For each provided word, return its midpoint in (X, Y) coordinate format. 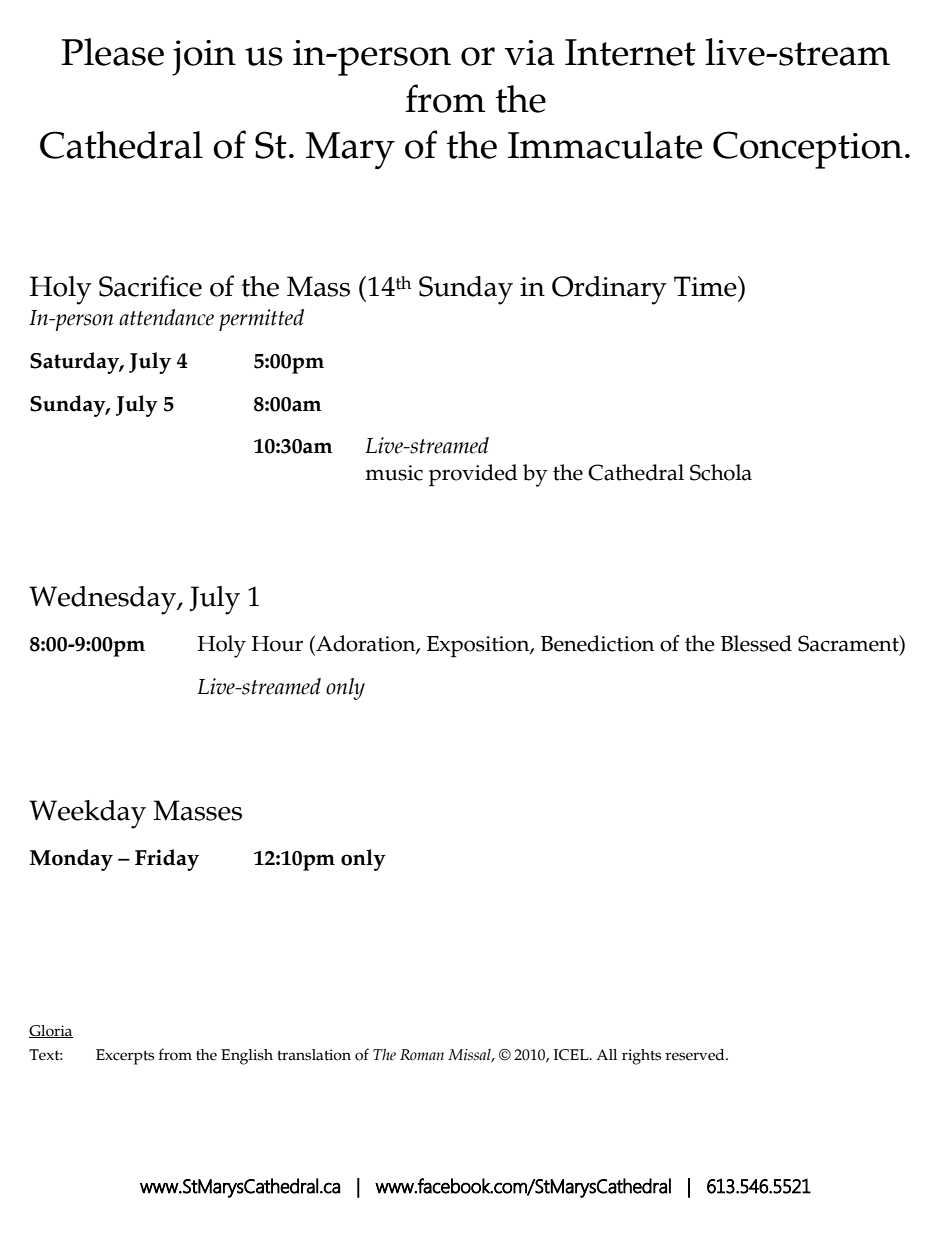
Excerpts (125, 1057)
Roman (422, 1055)
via (529, 53)
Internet (630, 52)
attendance (166, 317)
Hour (277, 644)
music (394, 473)
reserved (696, 1055)
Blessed (756, 643)
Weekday (87, 814)
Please (112, 52)
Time (706, 286)
